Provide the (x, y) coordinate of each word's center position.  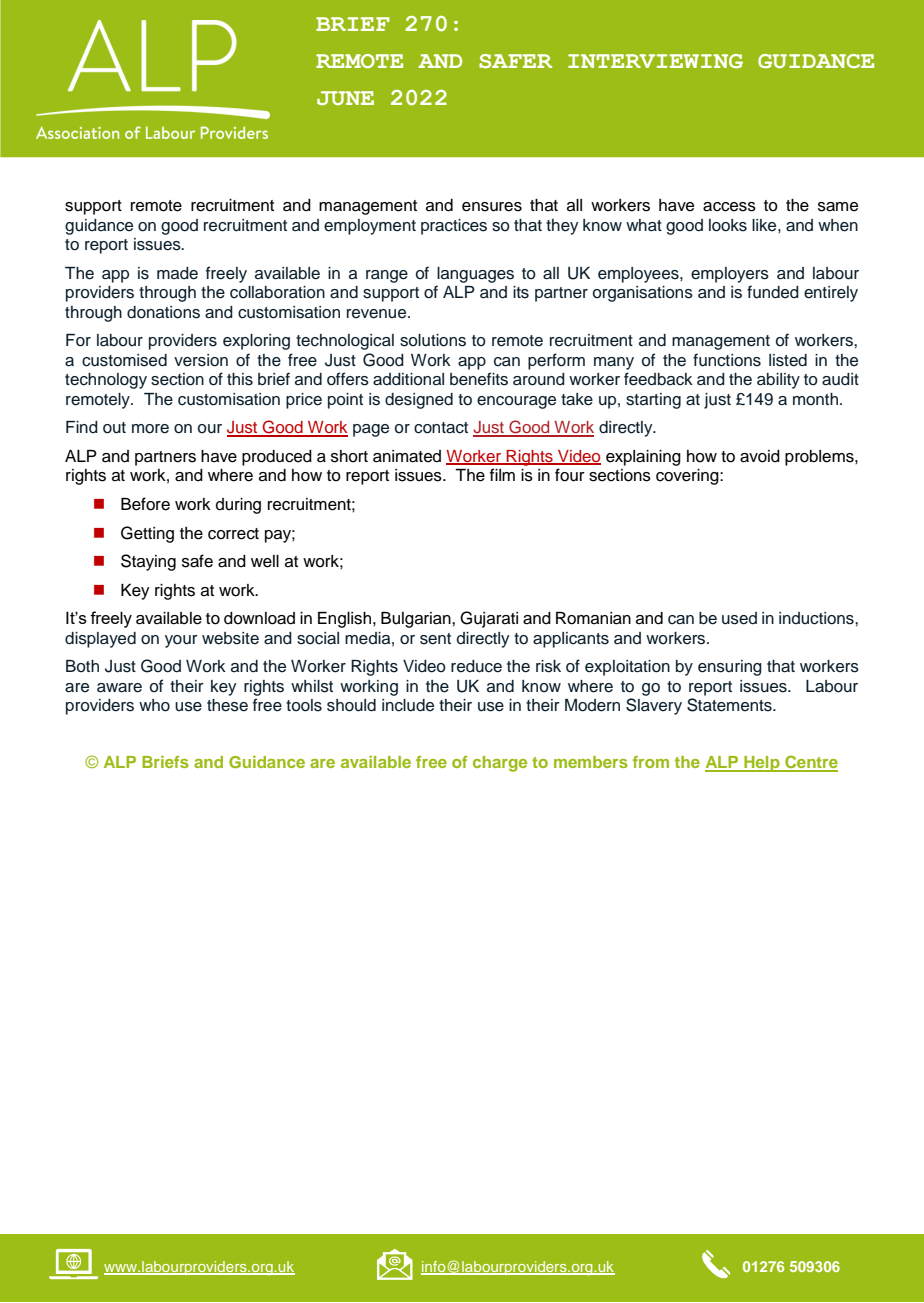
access (729, 207)
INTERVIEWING (655, 61)
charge (500, 764)
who (154, 705)
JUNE (345, 98)
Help (762, 764)
